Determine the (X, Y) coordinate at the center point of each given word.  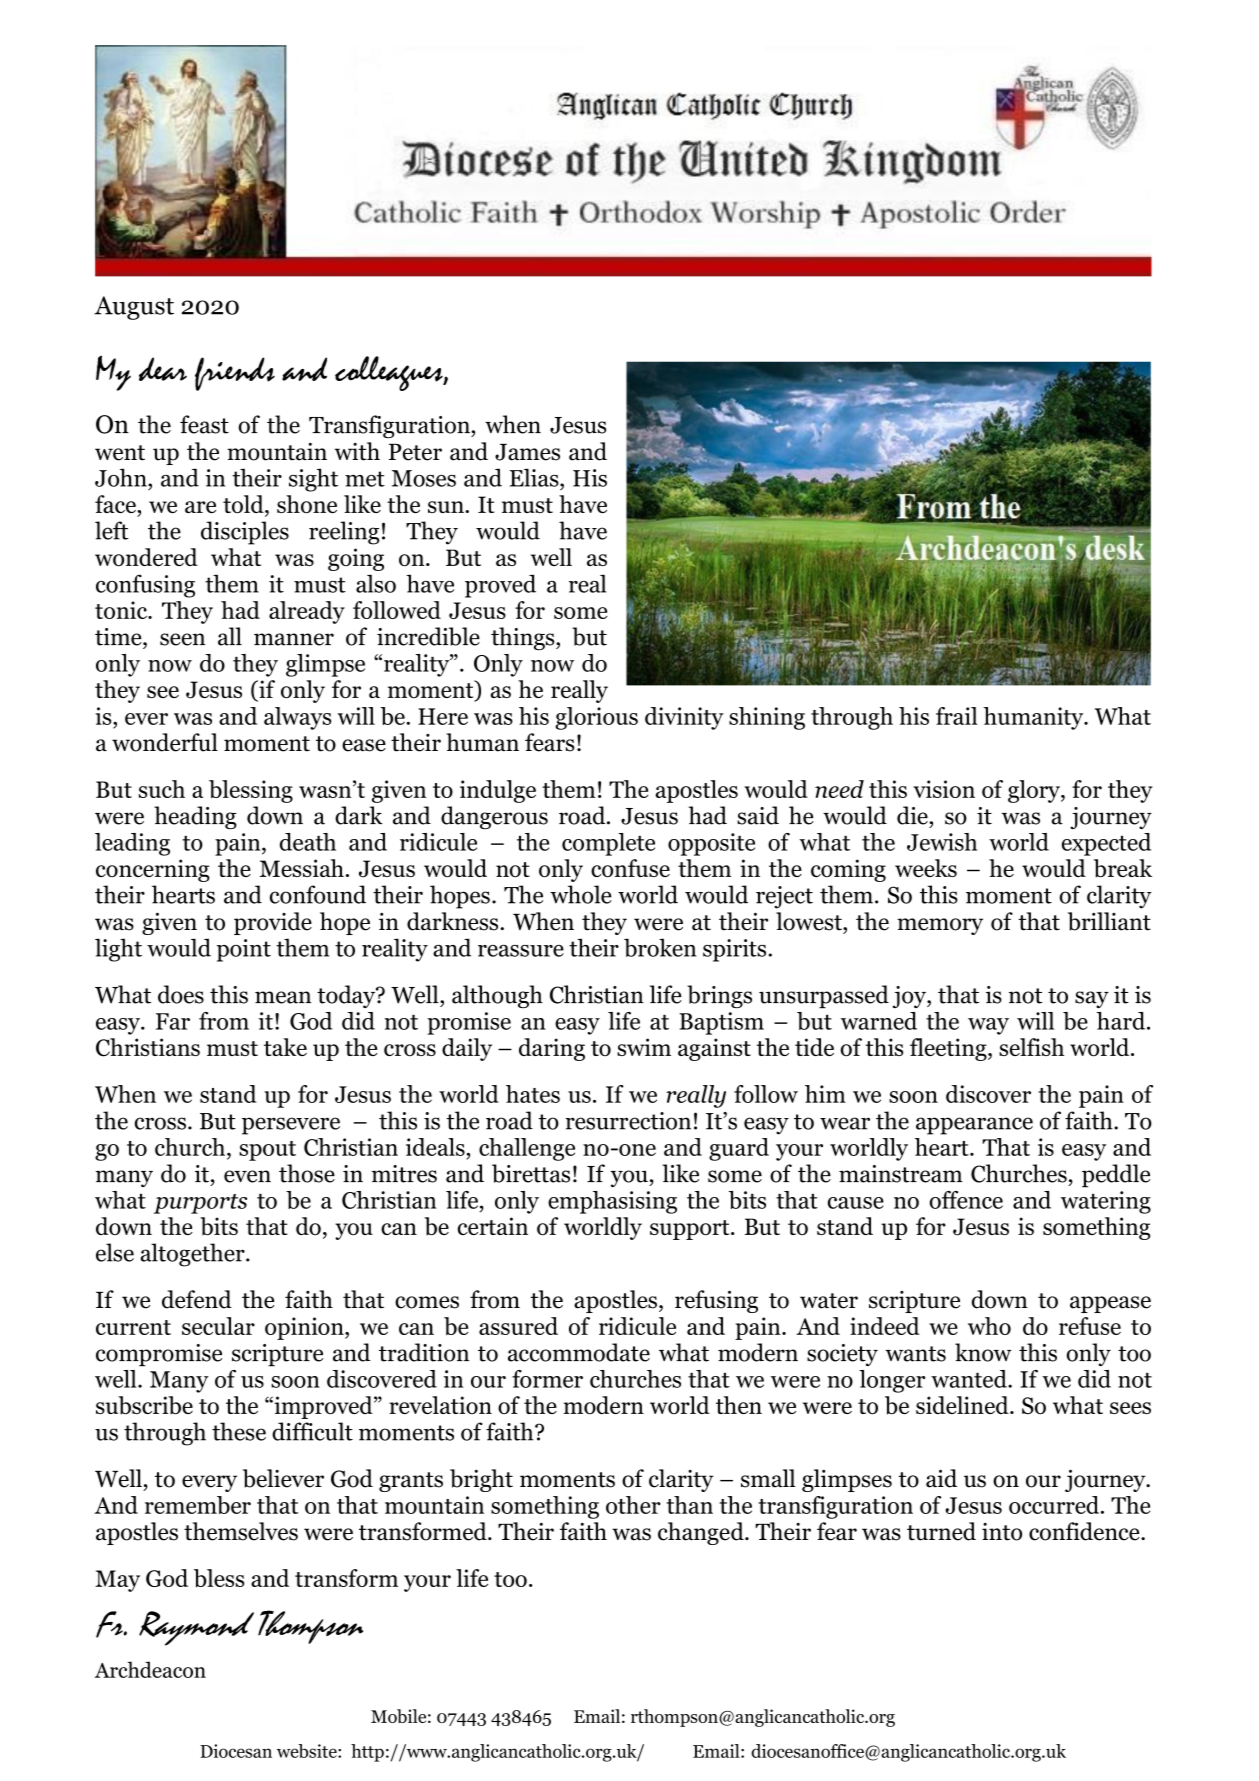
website (308, 1751)
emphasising (612, 1202)
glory (1035, 791)
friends (235, 374)
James (527, 452)
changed (702, 1533)
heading (195, 817)
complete (608, 844)
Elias (535, 477)
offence (966, 1200)
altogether (194, 1255)
